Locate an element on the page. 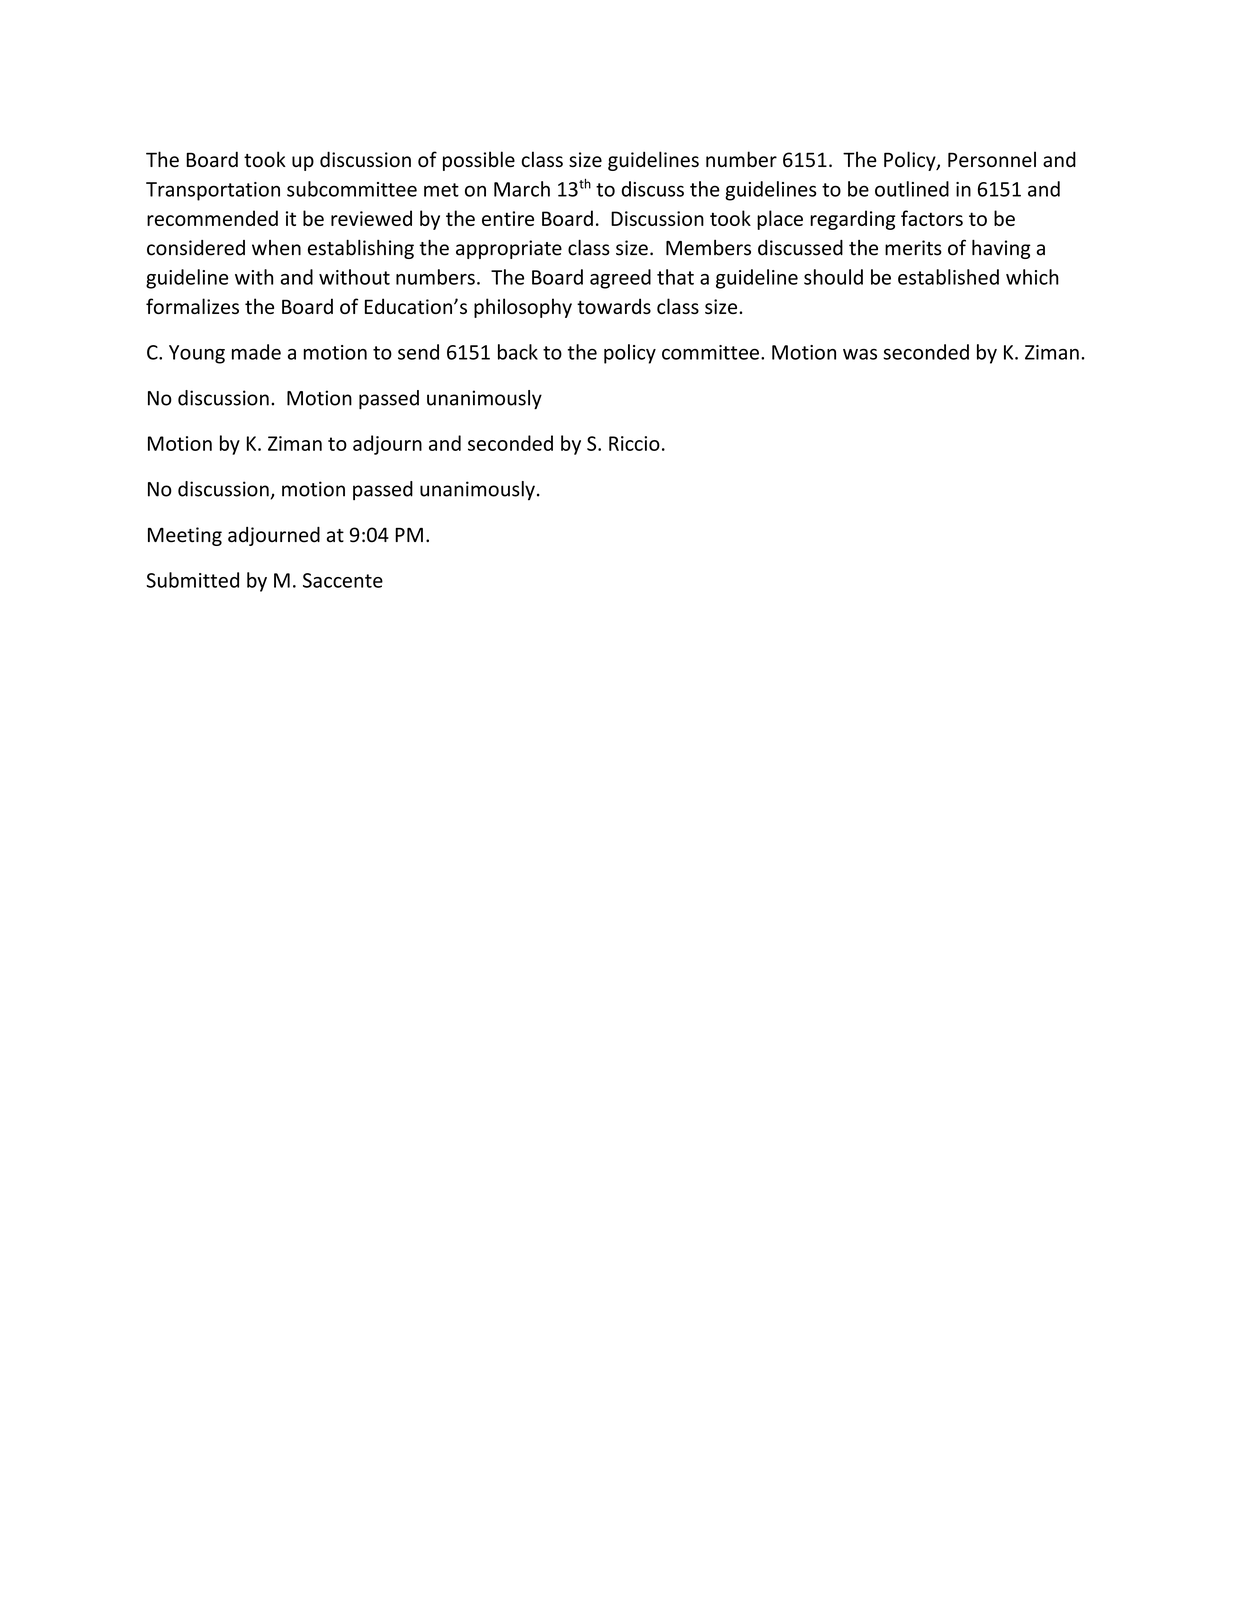  established is located at coordinates (948, 277).
